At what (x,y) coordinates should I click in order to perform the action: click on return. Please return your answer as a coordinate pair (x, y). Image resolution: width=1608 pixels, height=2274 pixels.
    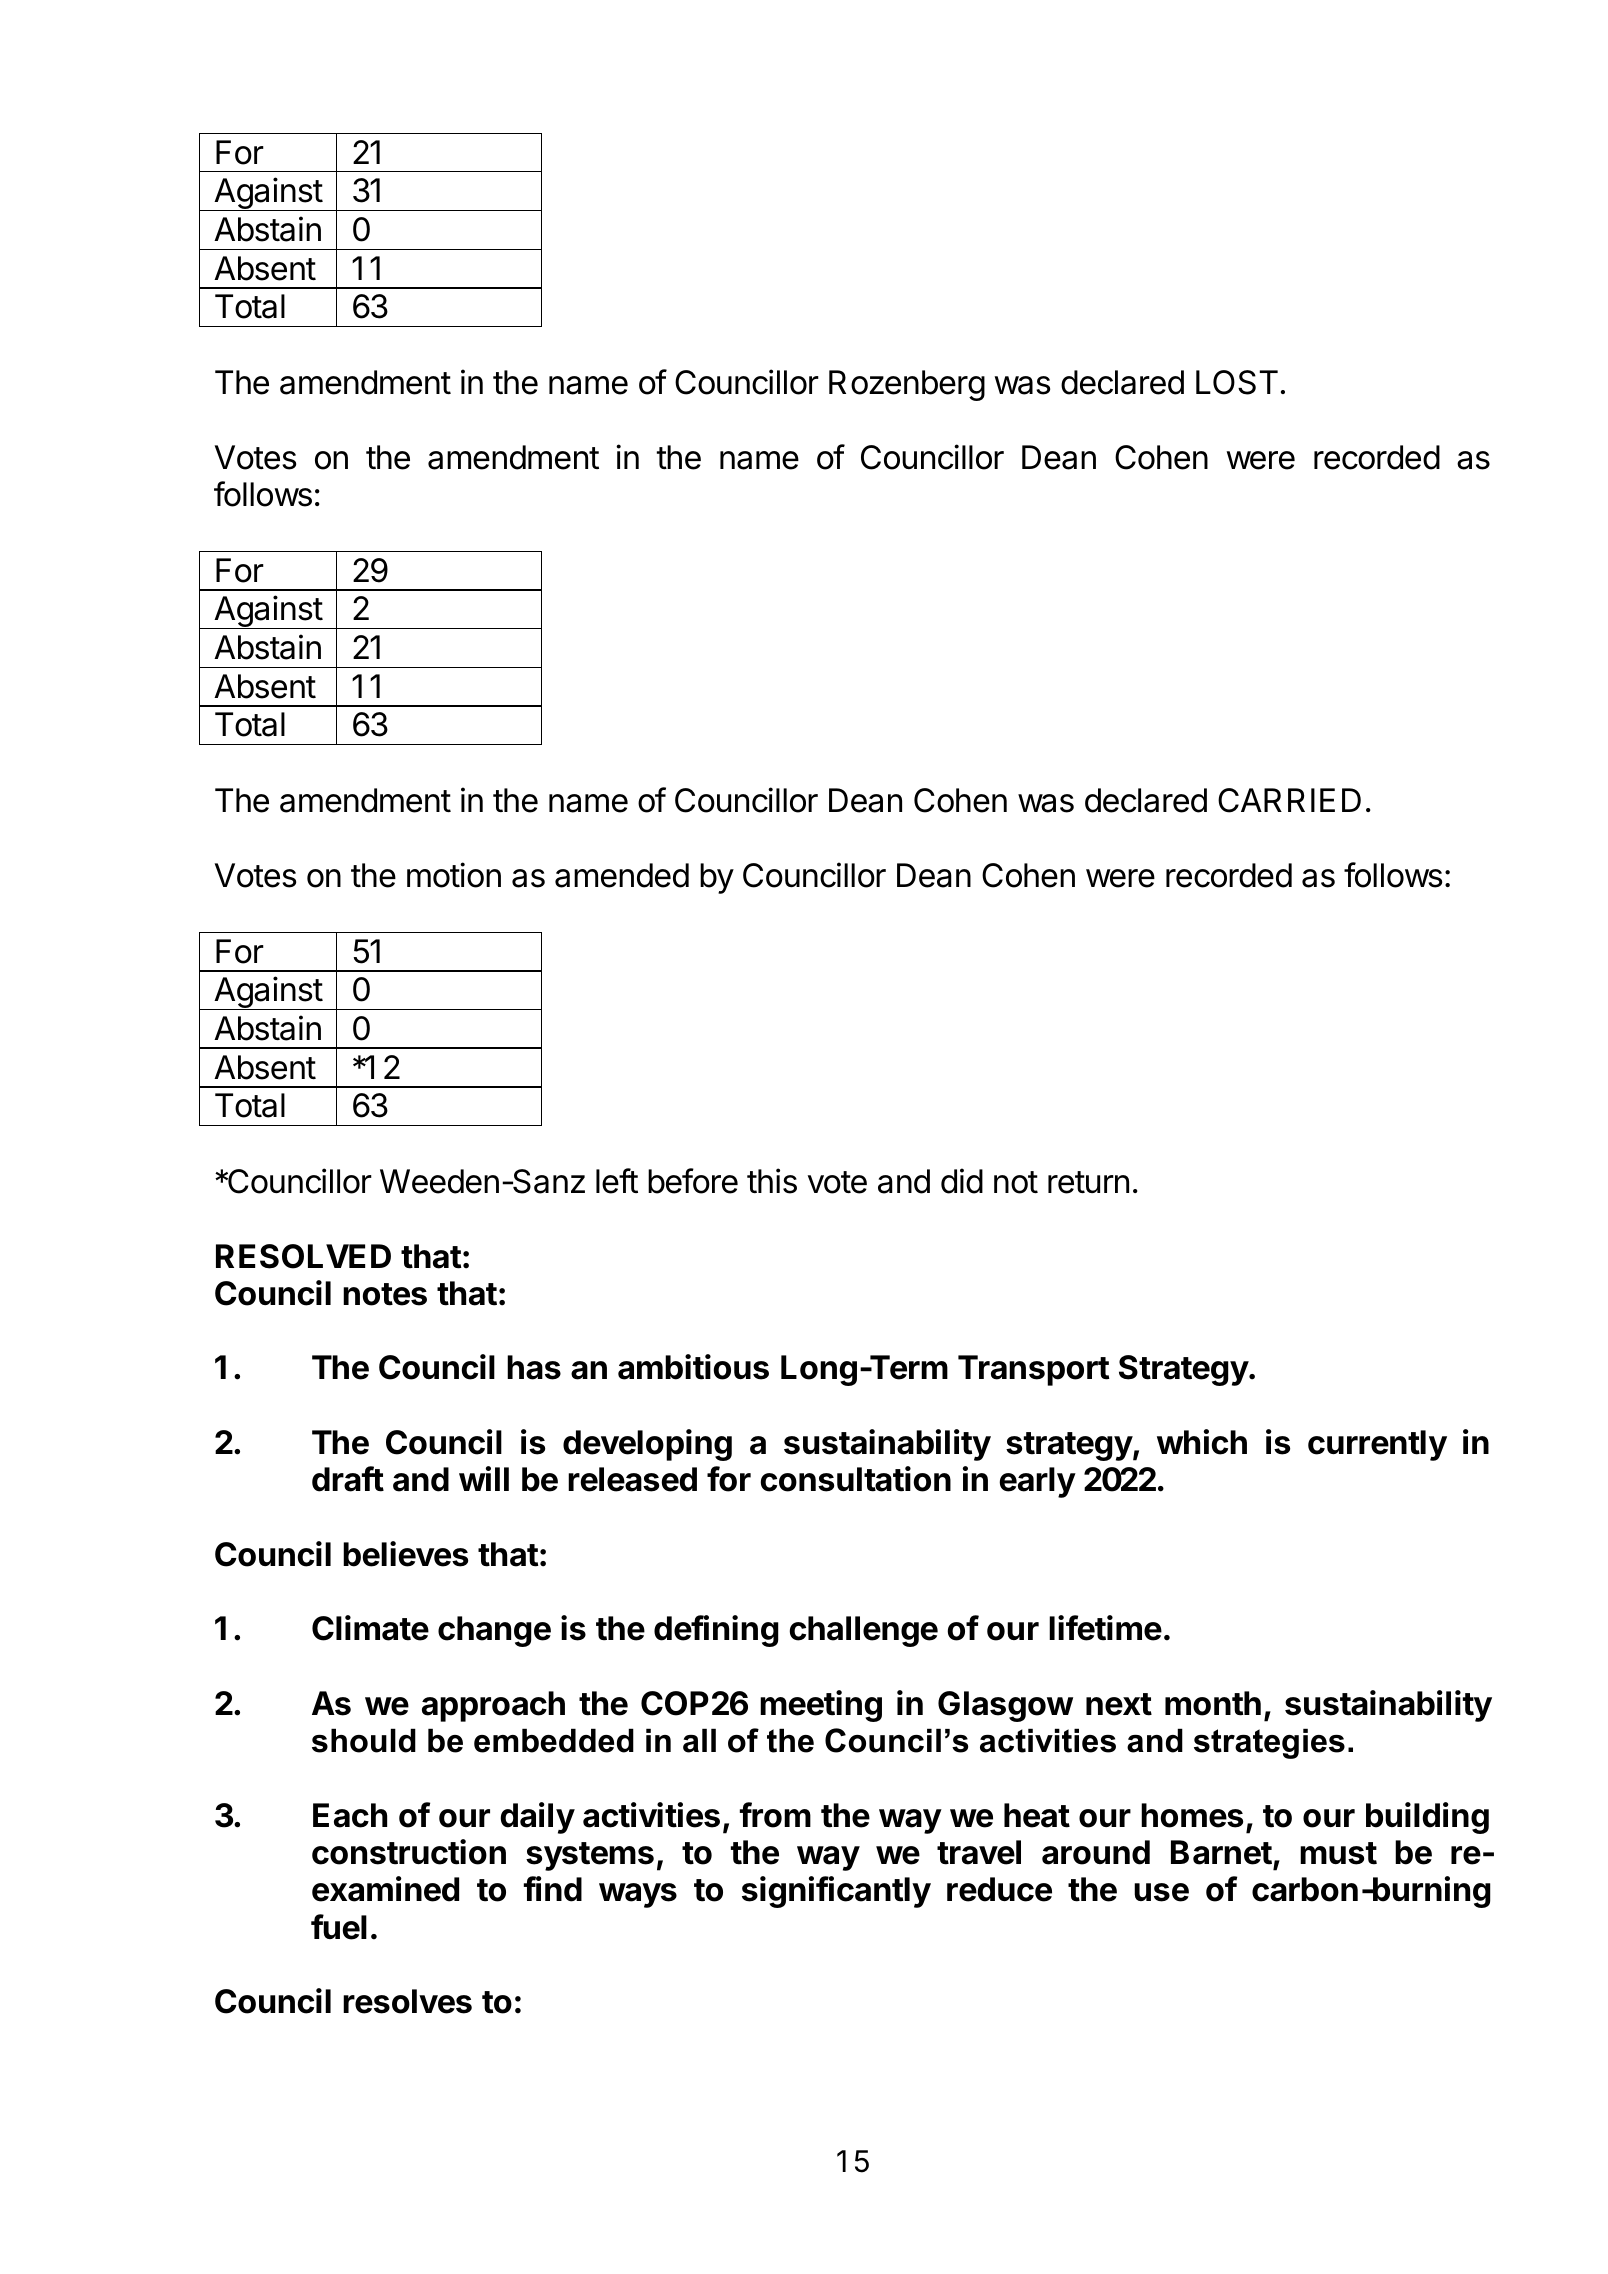
    Looking at the image, I should click on (1088, 1182).
